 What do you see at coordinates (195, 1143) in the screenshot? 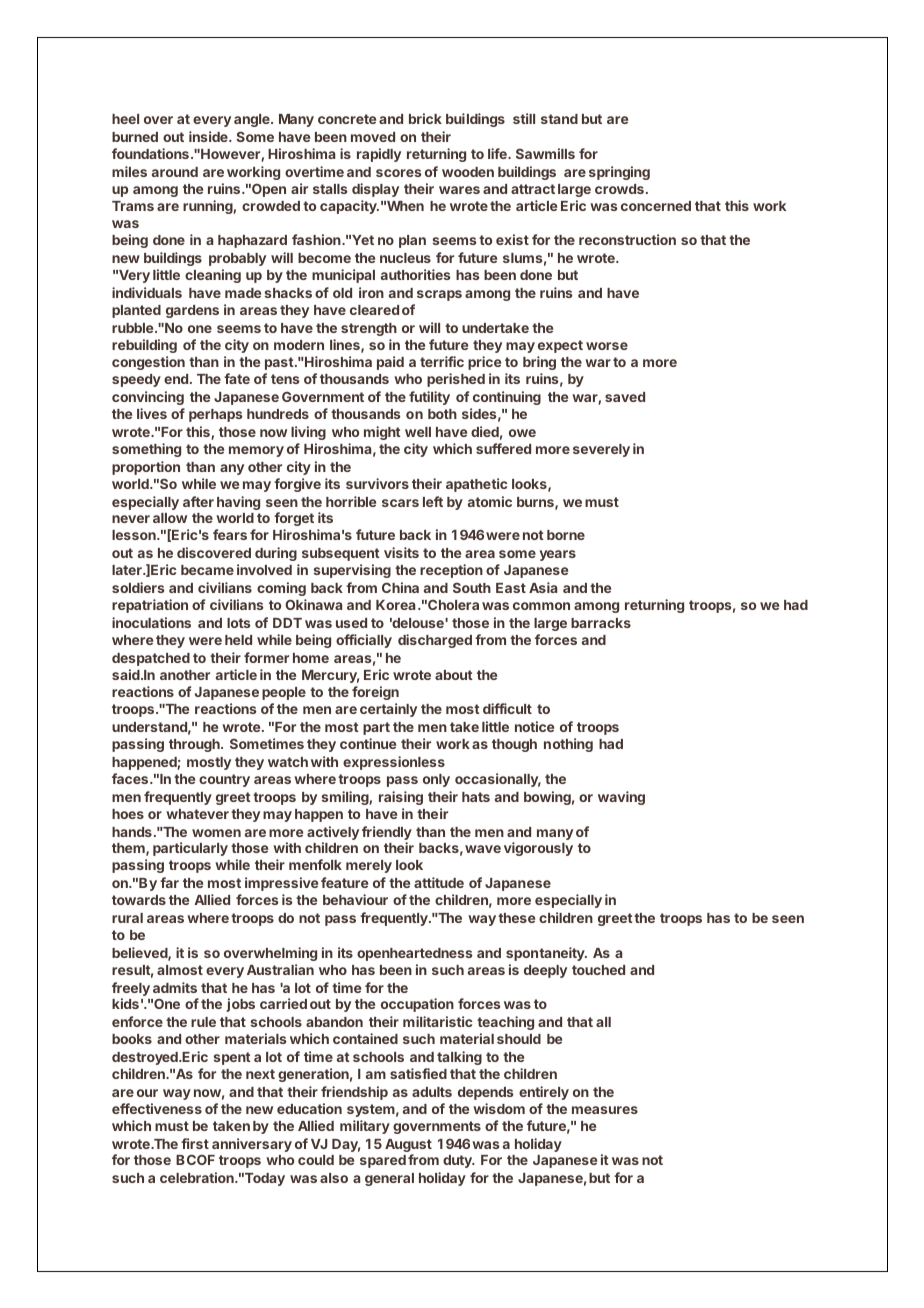
I see `first` at bounding box center [195, 1143].
